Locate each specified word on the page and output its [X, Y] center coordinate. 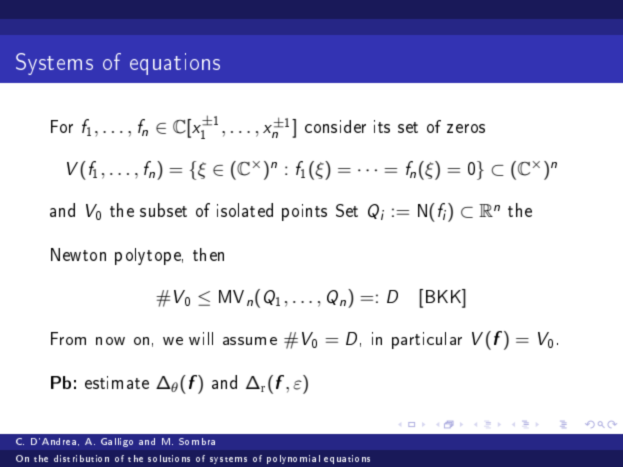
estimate [117, 382]
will [201, 338]
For [62, 126]
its [382, 126]
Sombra [197, 441]
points [304, 212]
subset [163, 210]
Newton [78, 254]
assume [250, 341]
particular [427, 340]
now [110, 341]
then [208, 254]
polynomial [293, 459]
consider [335, 126]
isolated [245, 210]
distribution [81, 458]
